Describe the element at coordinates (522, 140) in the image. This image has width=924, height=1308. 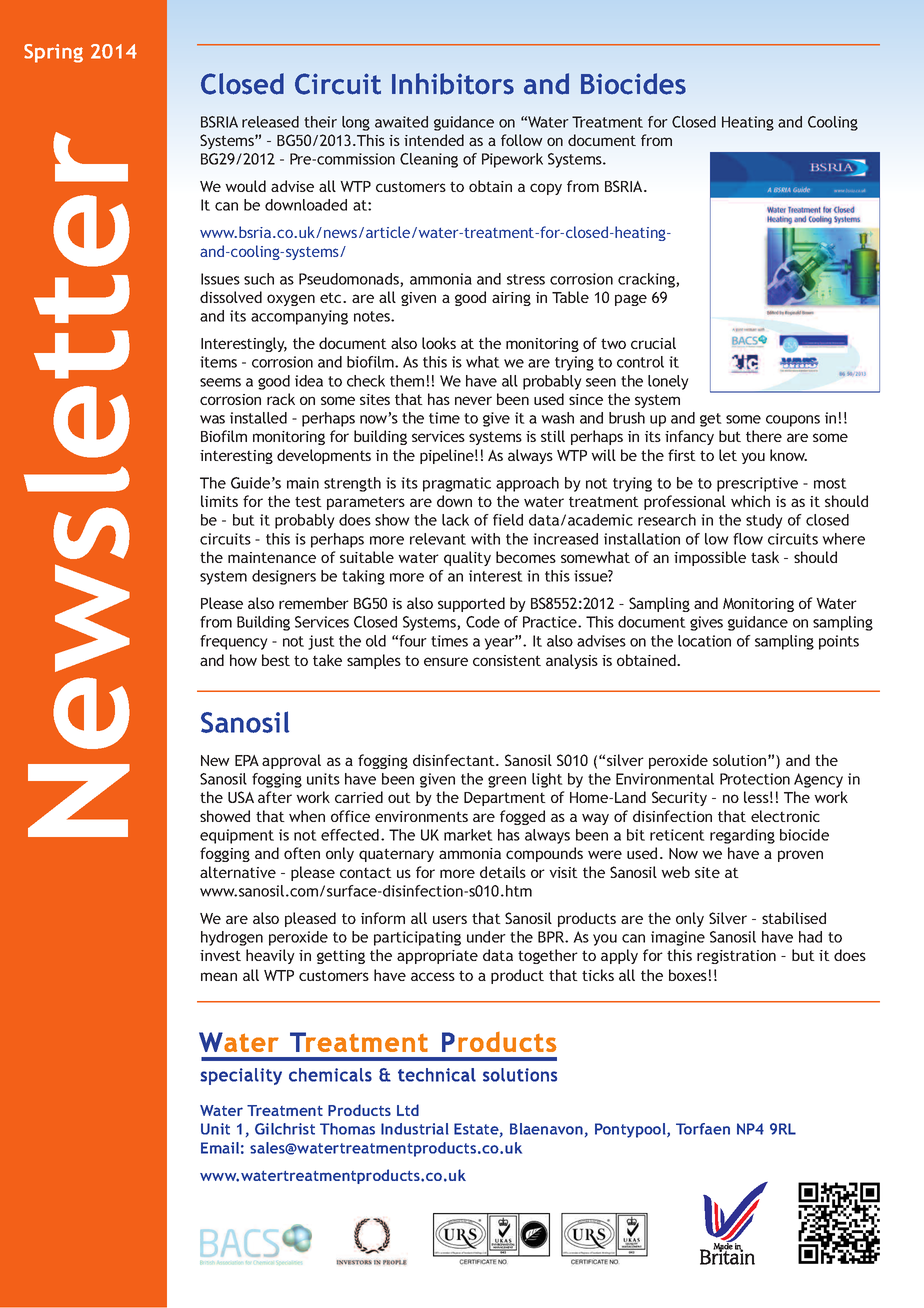
I see `follow` at that location.
